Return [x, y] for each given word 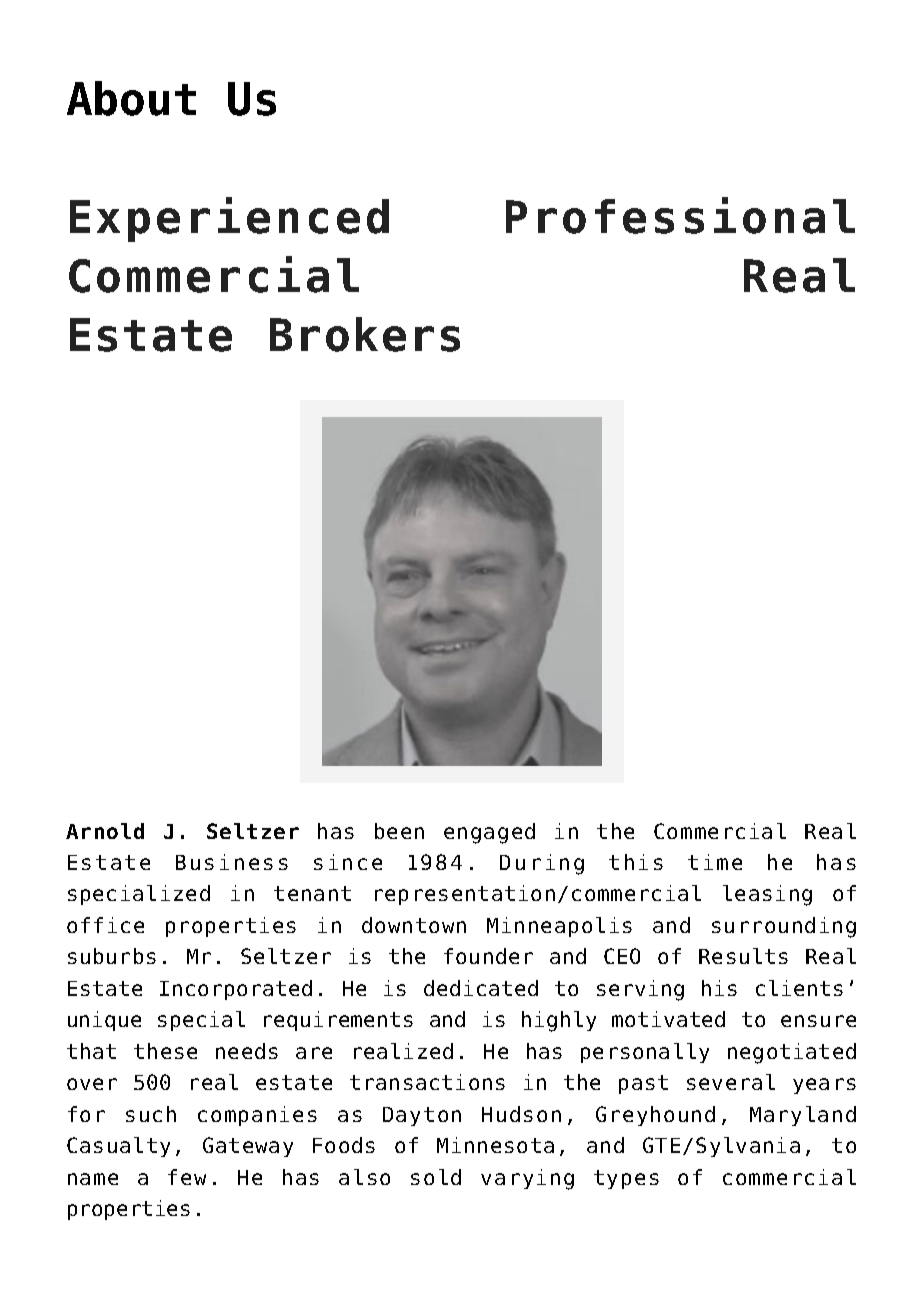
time [715, 862]
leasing [767, 895]
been [399, 831]
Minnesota [495, 1145]
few [187, 1177]
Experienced [229, 219]
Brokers [365, 334]
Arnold [105, 831]
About [131, 98]
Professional [680, 215]
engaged [489, 833]
